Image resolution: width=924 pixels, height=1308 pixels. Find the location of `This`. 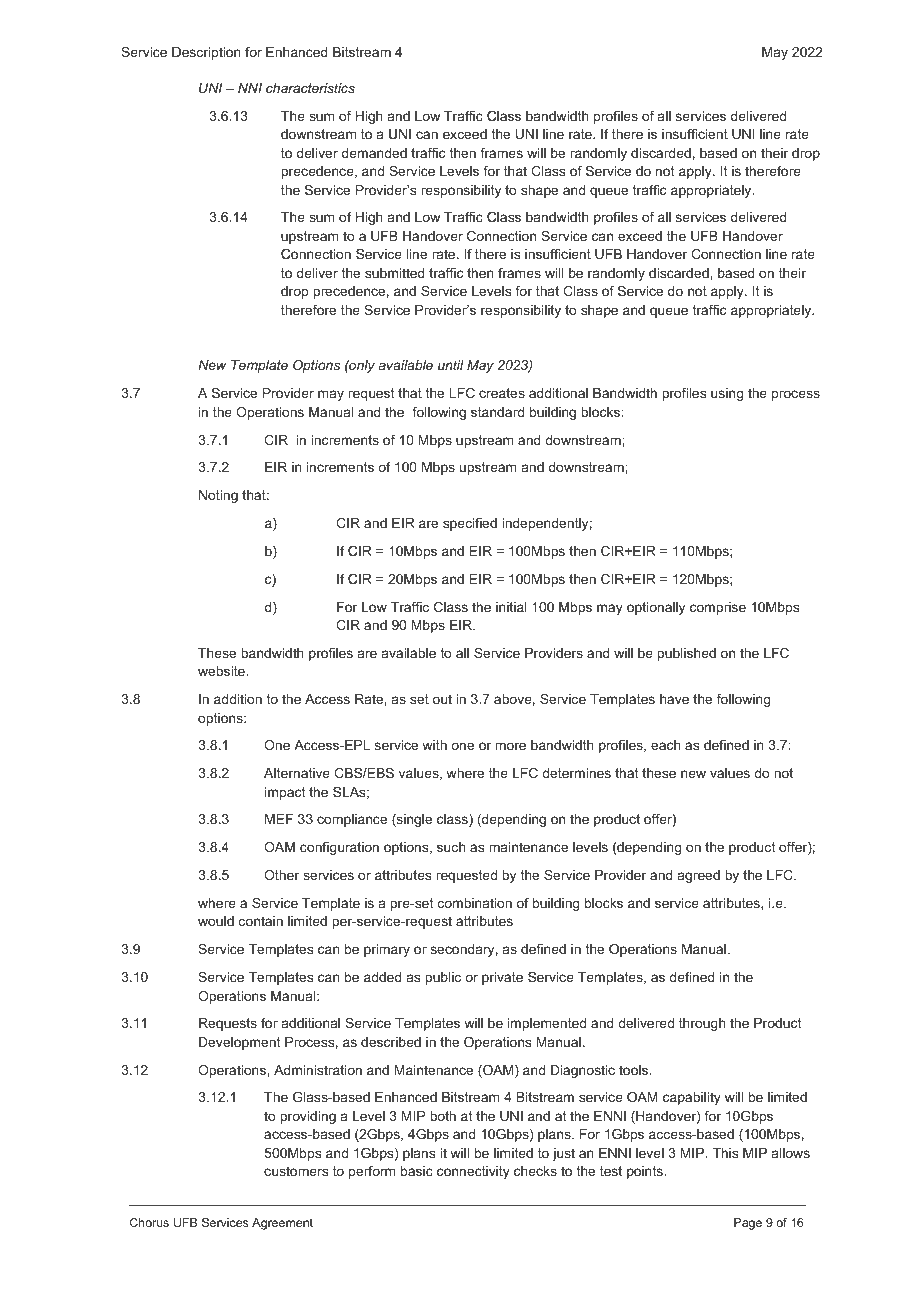

This is located at coordinates (725, 1153).
